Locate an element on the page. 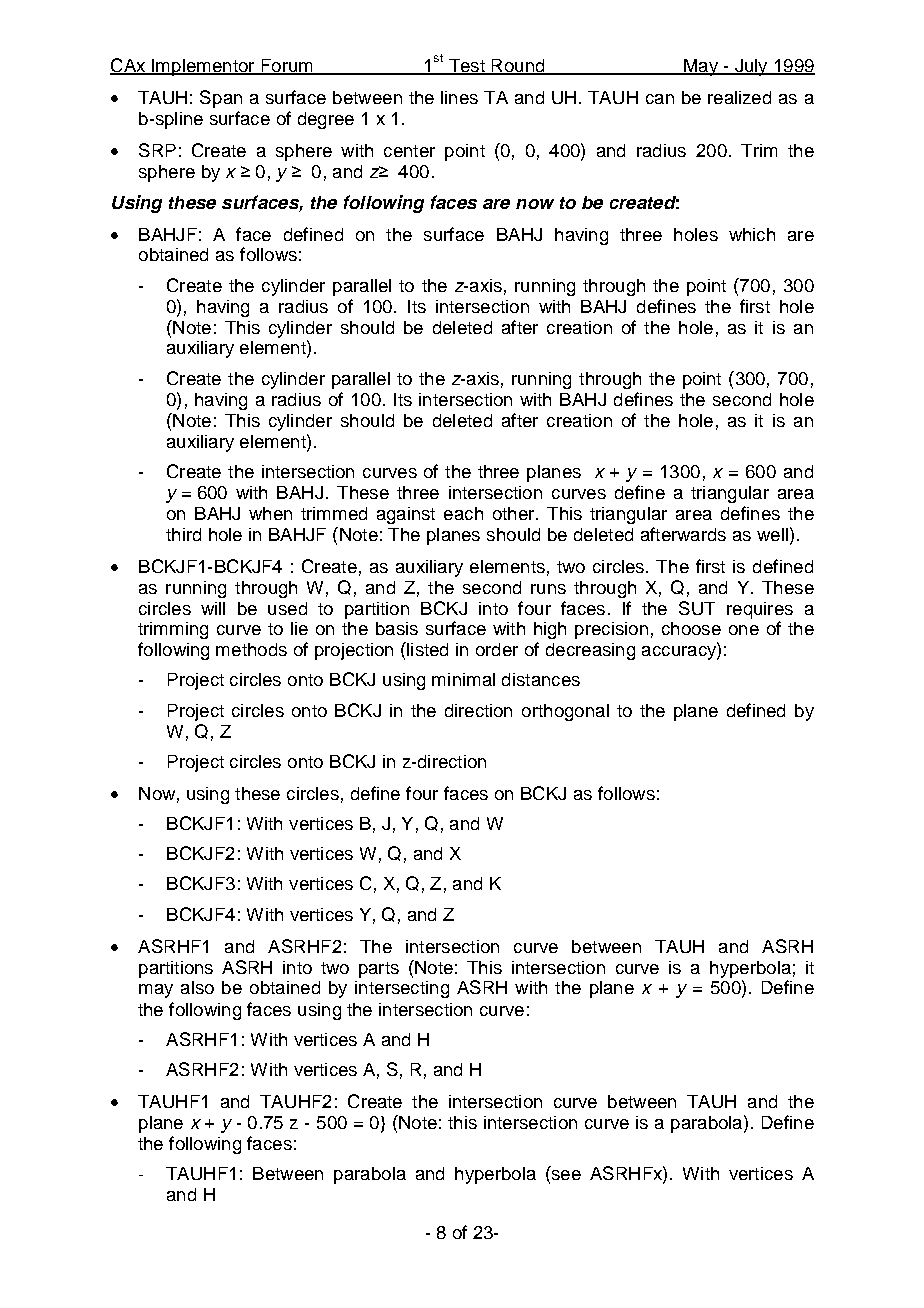  Span is located at coordinates (221, 99).
